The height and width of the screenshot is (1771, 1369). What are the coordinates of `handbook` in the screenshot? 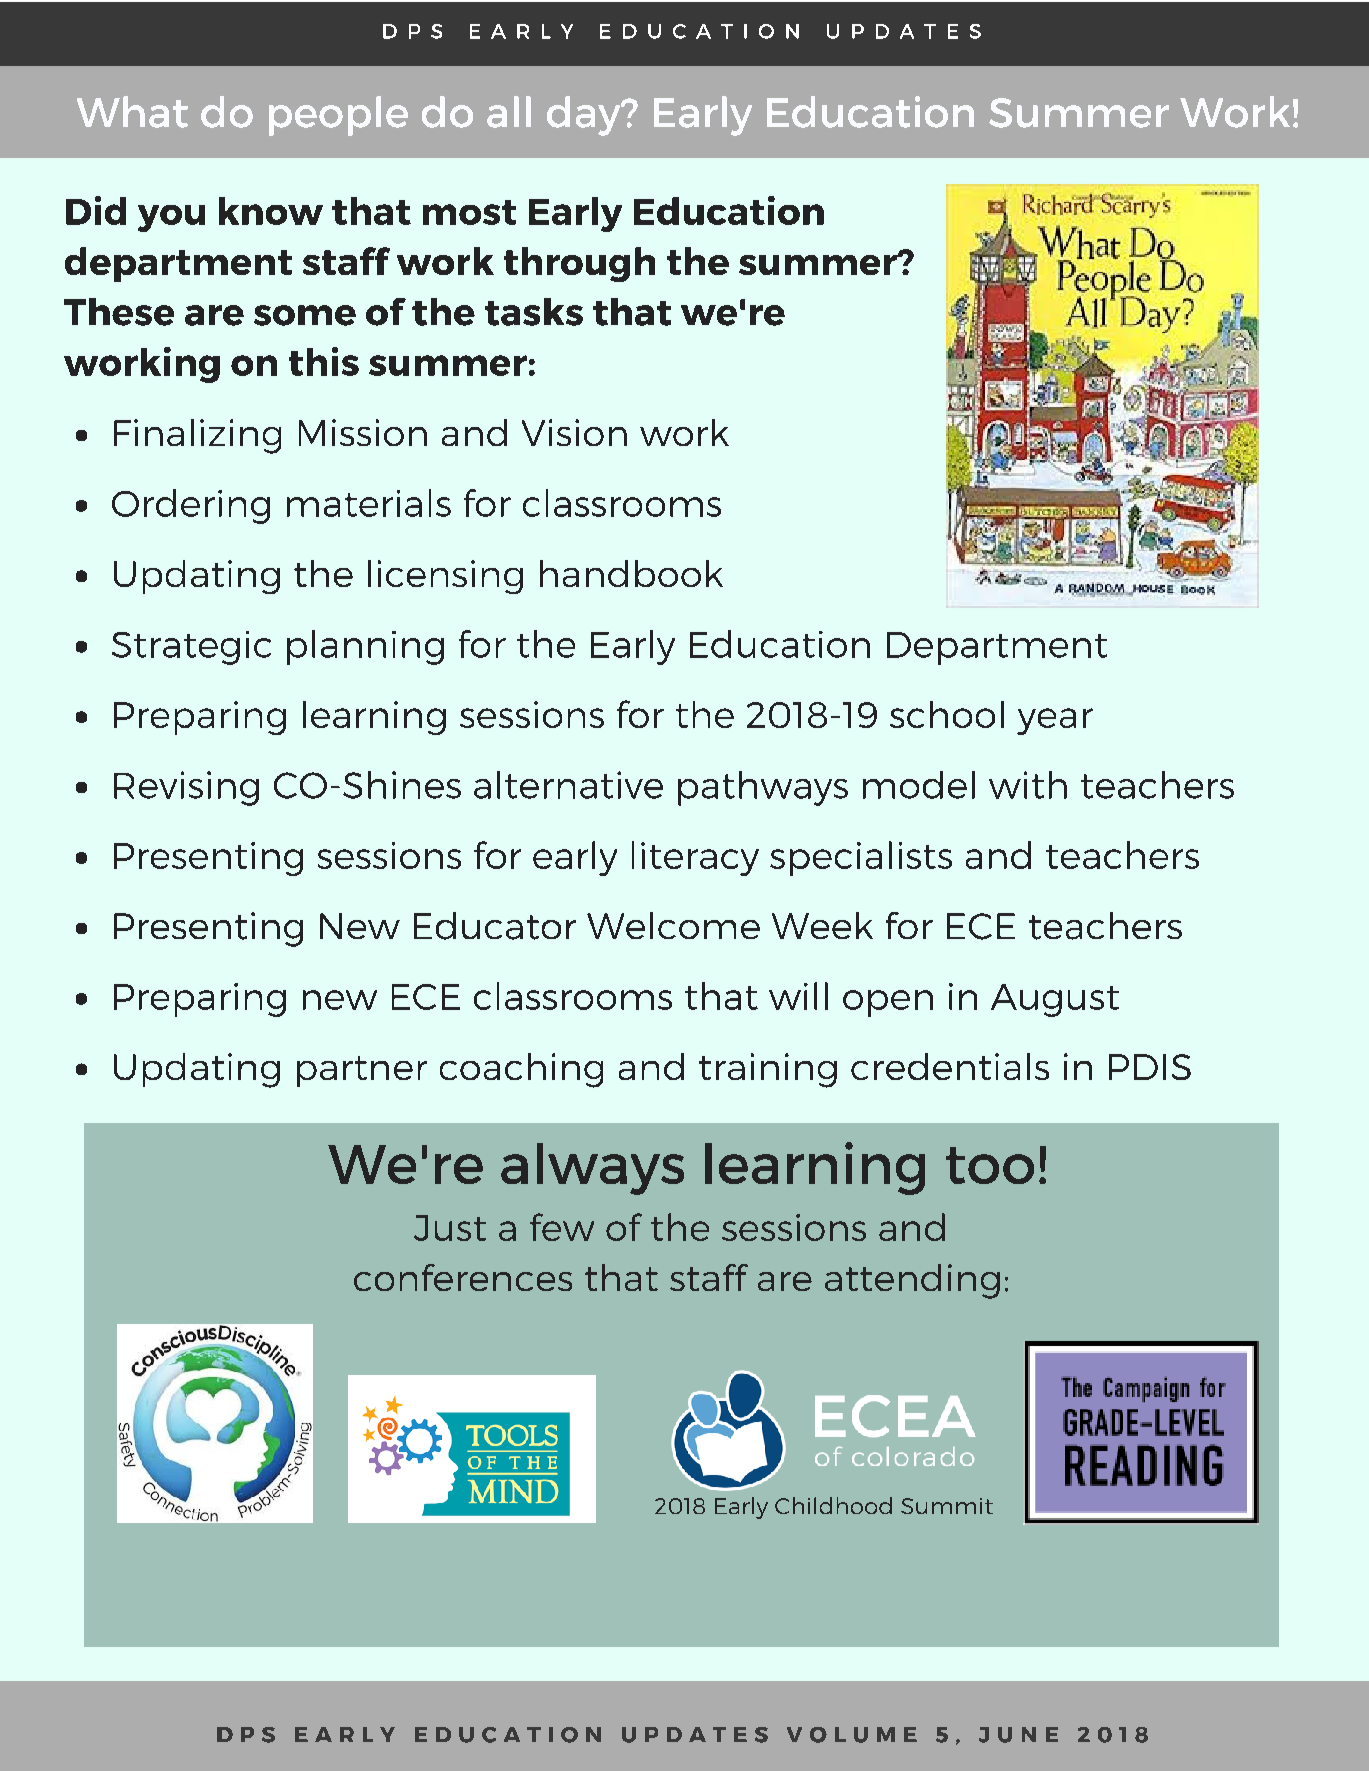 It's located at (631, 573).
